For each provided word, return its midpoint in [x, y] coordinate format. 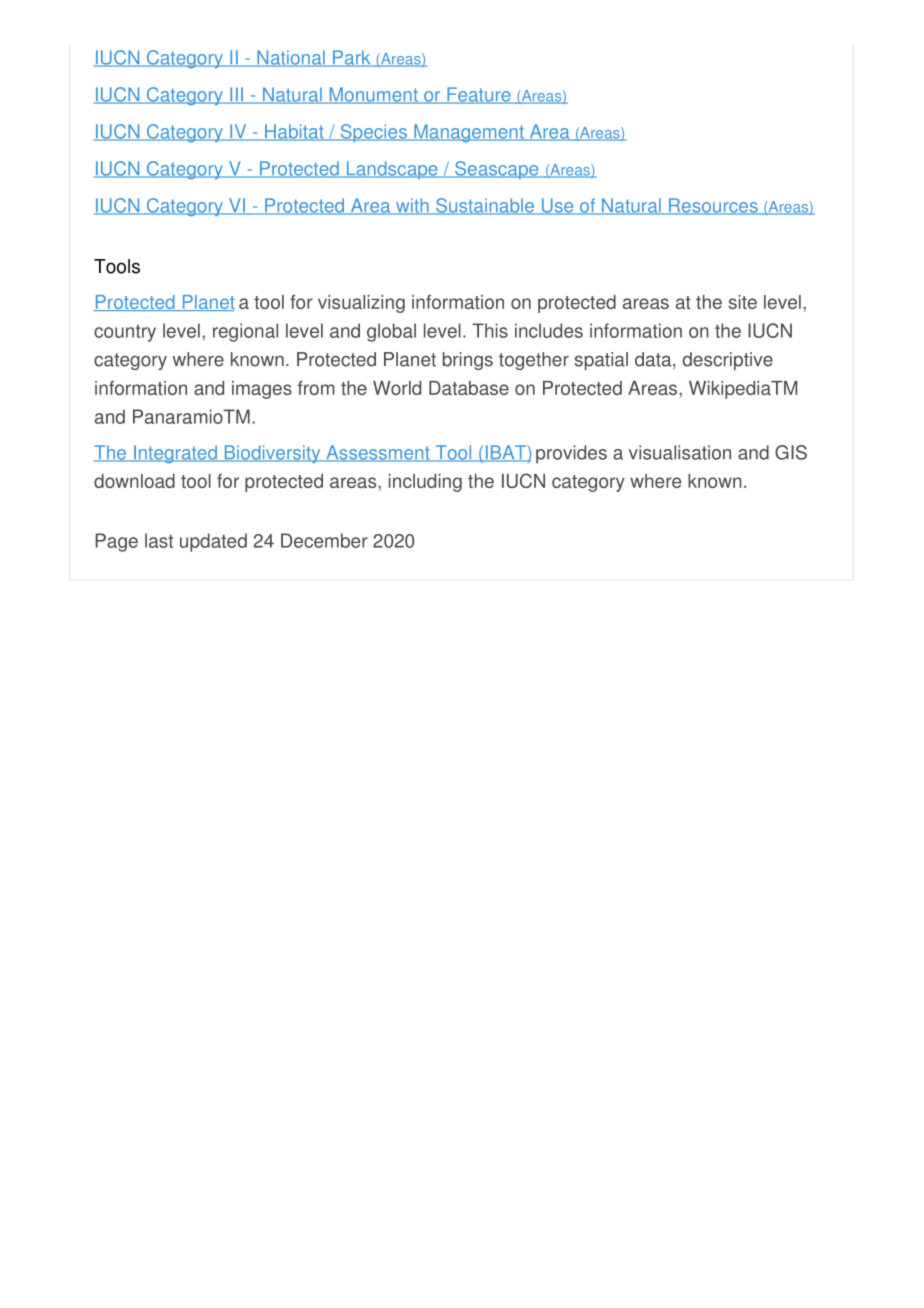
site [743, 302]
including [425, 483]
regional [245, 332]
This [490, 330]
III [236, 95]
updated [213, 542]
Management [469, 133]
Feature [479, 95]
